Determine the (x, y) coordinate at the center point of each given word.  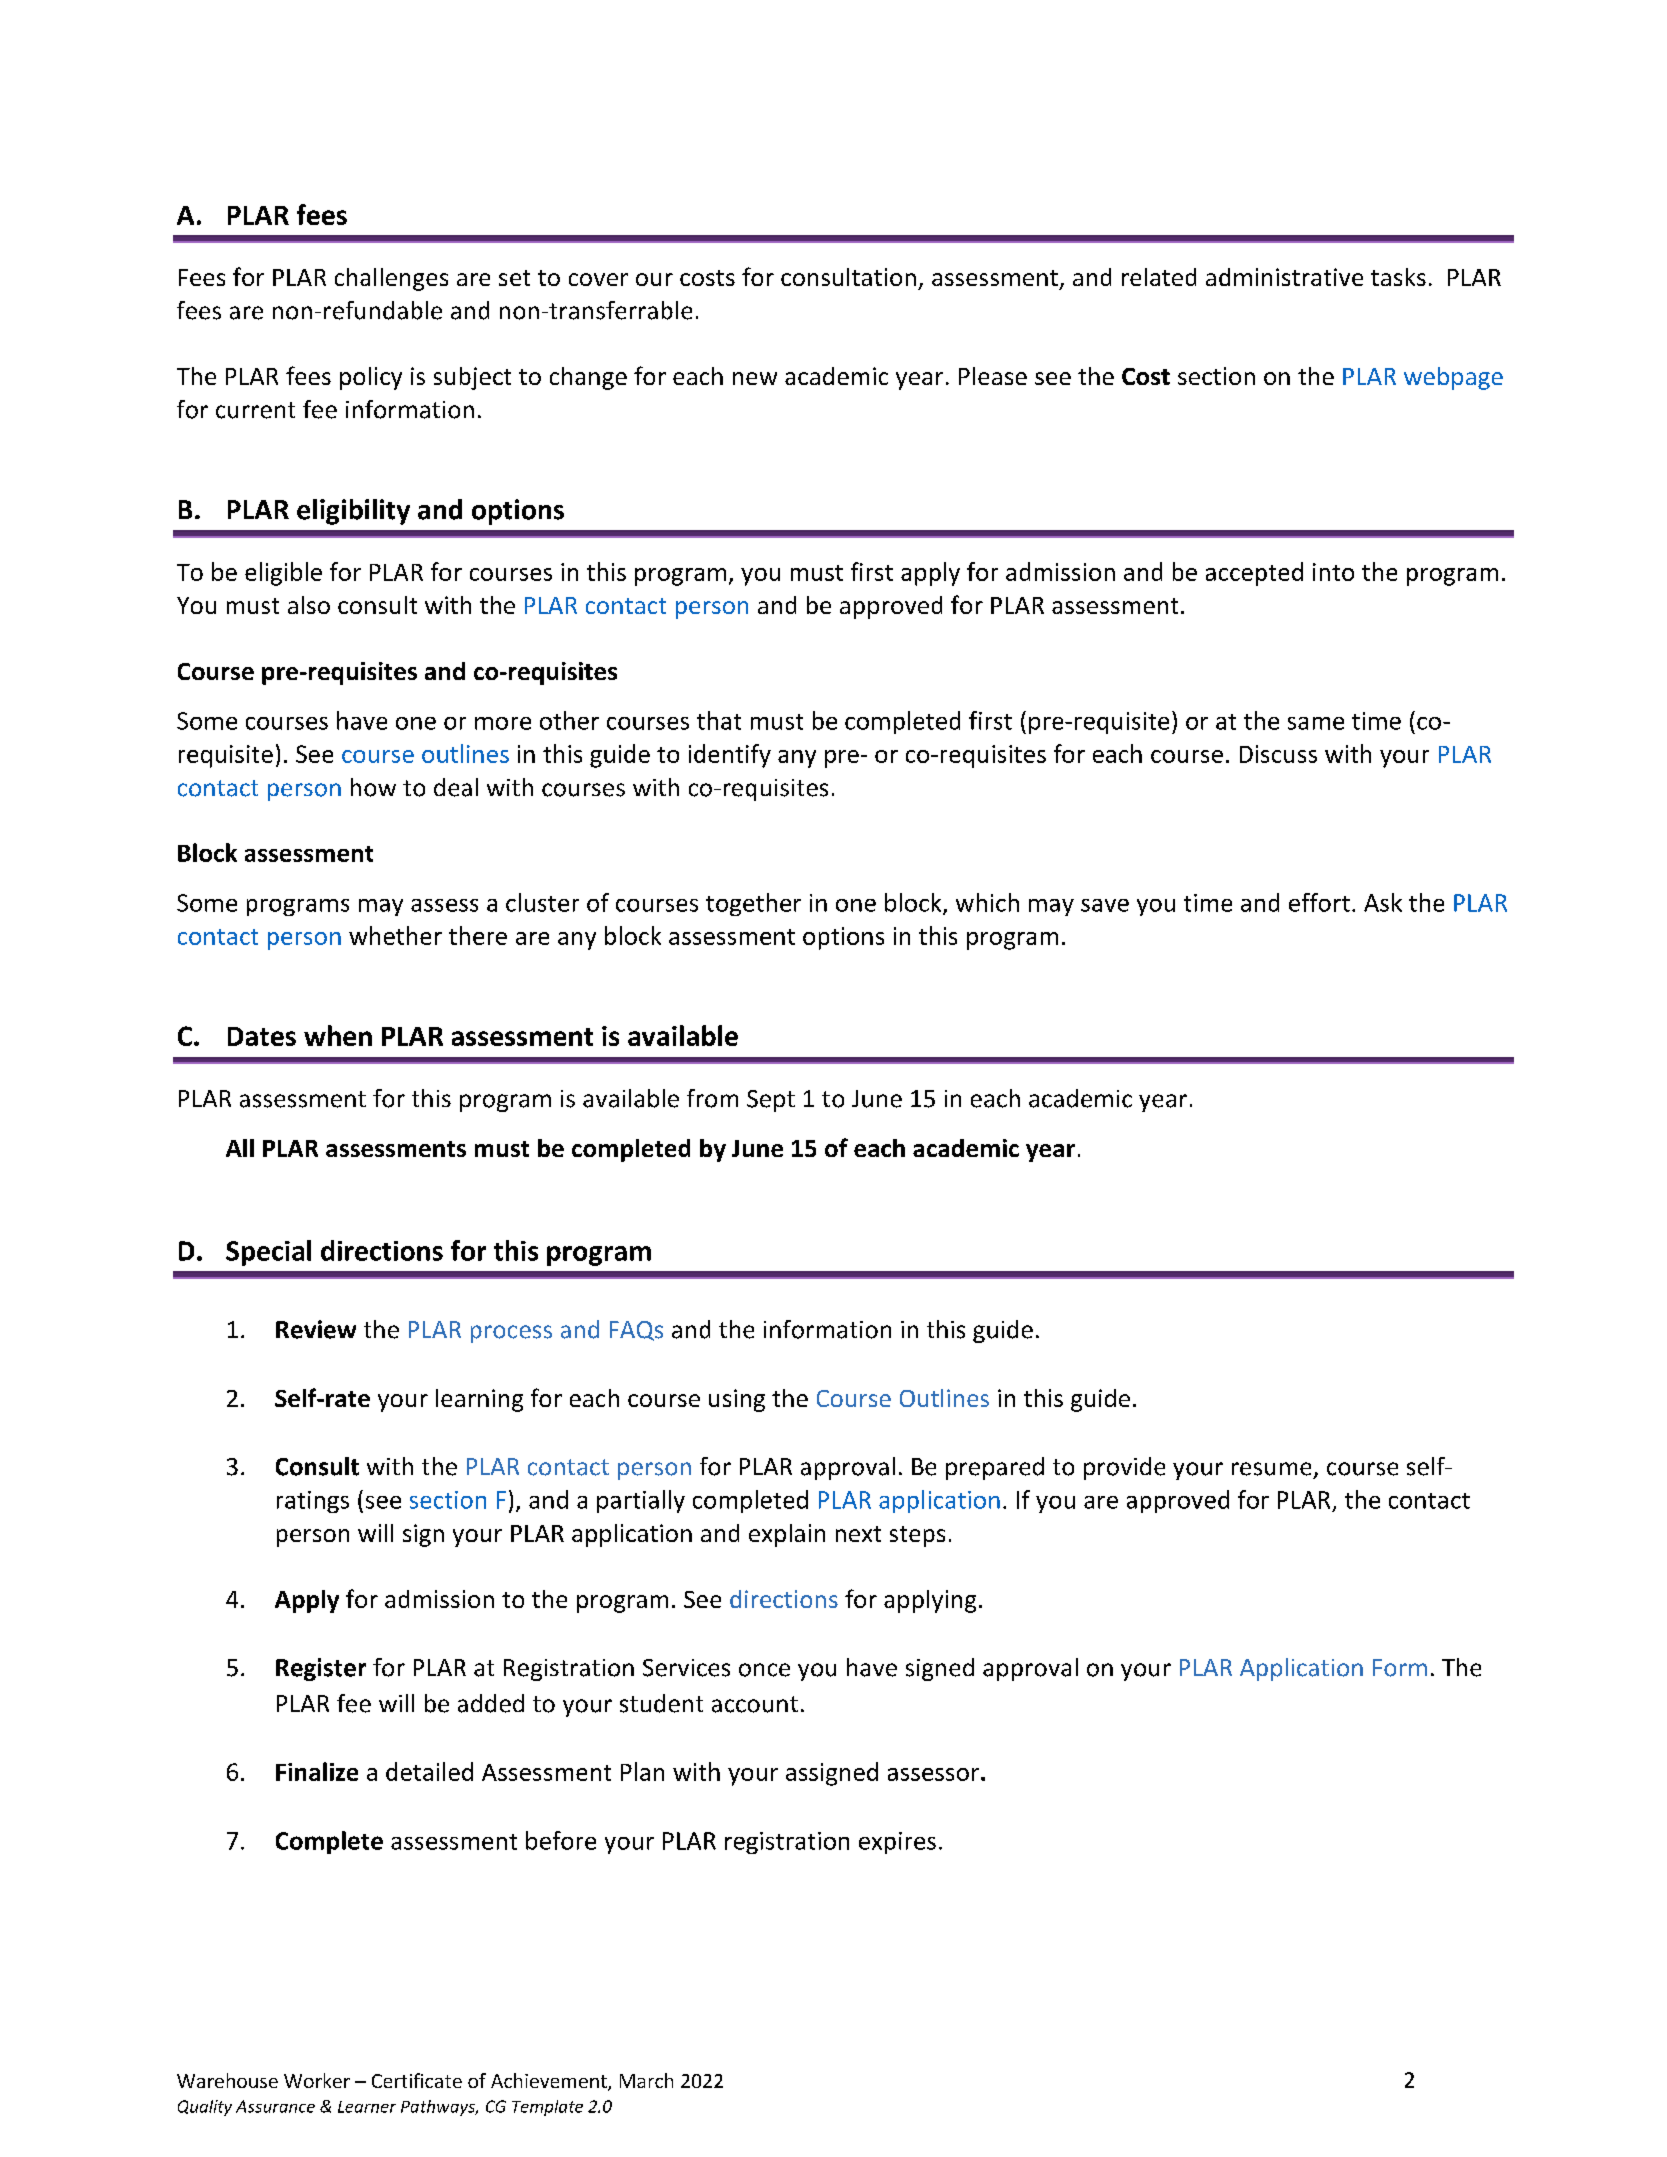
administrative (1284, 277)
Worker (317, 2080)
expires (897, 1843)
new (755, 378)
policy (371, 378)
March (646, 2080)
